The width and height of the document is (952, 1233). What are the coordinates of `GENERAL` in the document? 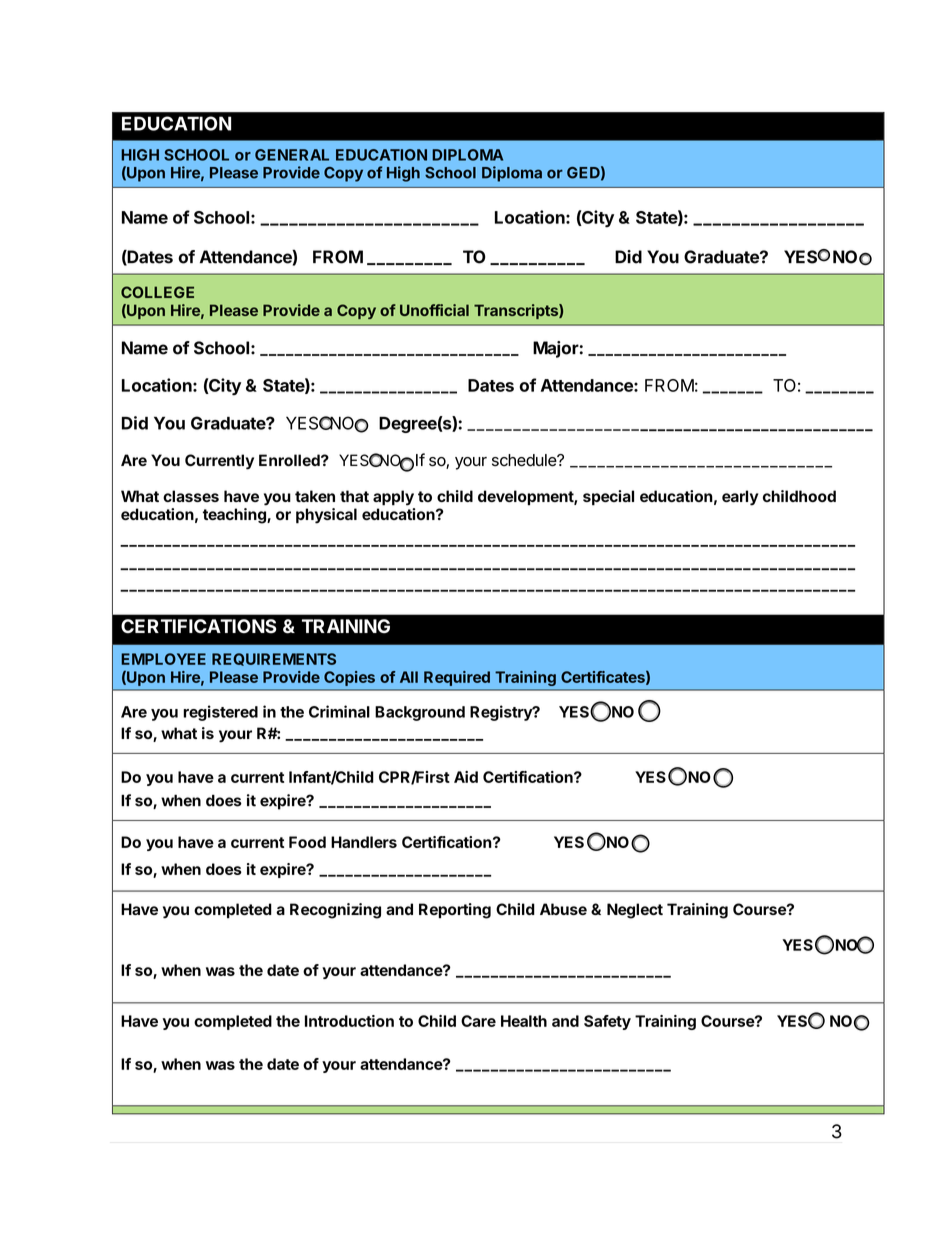 It's located at (292, 155).
